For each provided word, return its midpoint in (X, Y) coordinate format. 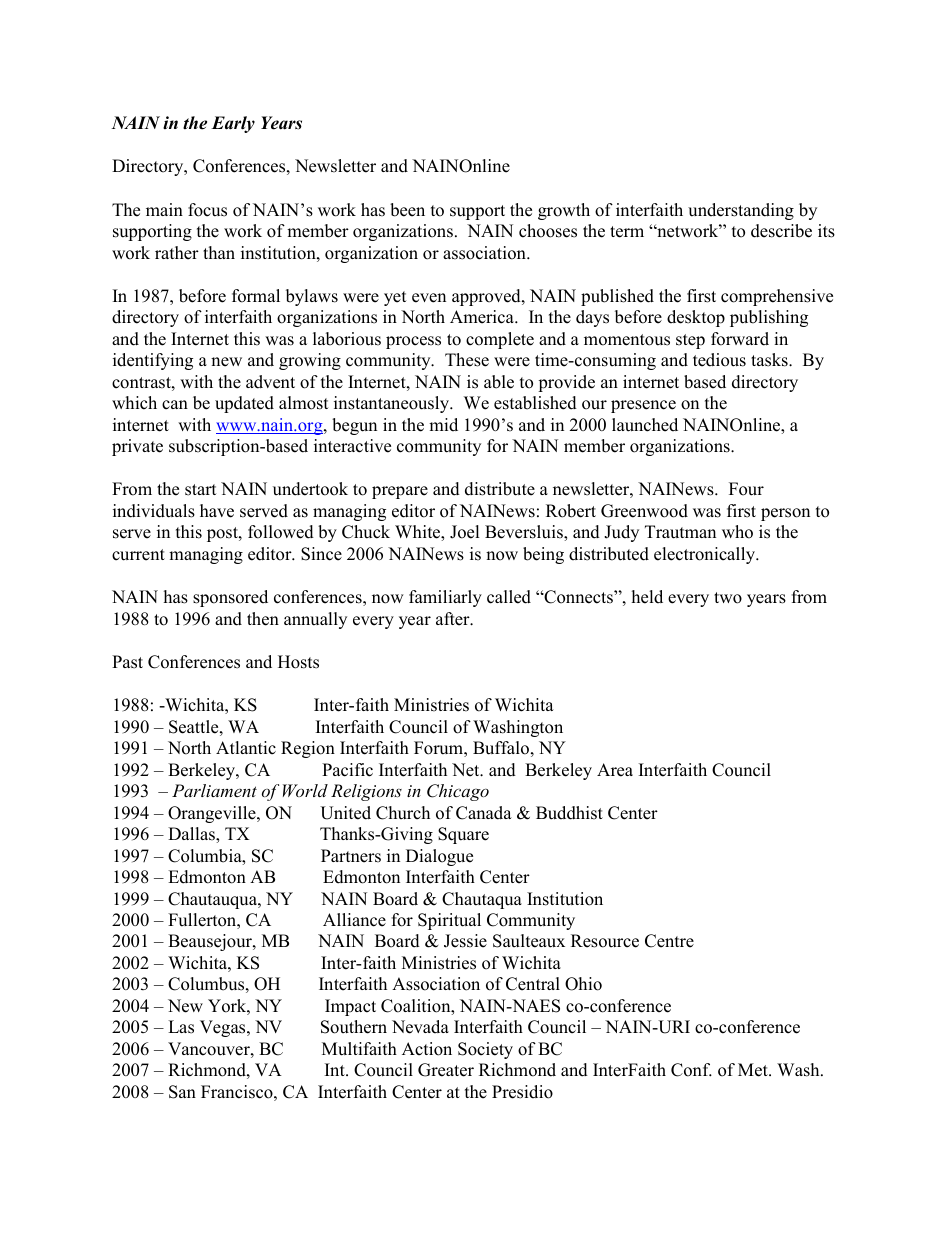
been (407, 210)
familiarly (445, 598)
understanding (741, 211)
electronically (706, 555)
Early (233, 124)
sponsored (230, 598)
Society (485, 1050)
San (182, 1092)
